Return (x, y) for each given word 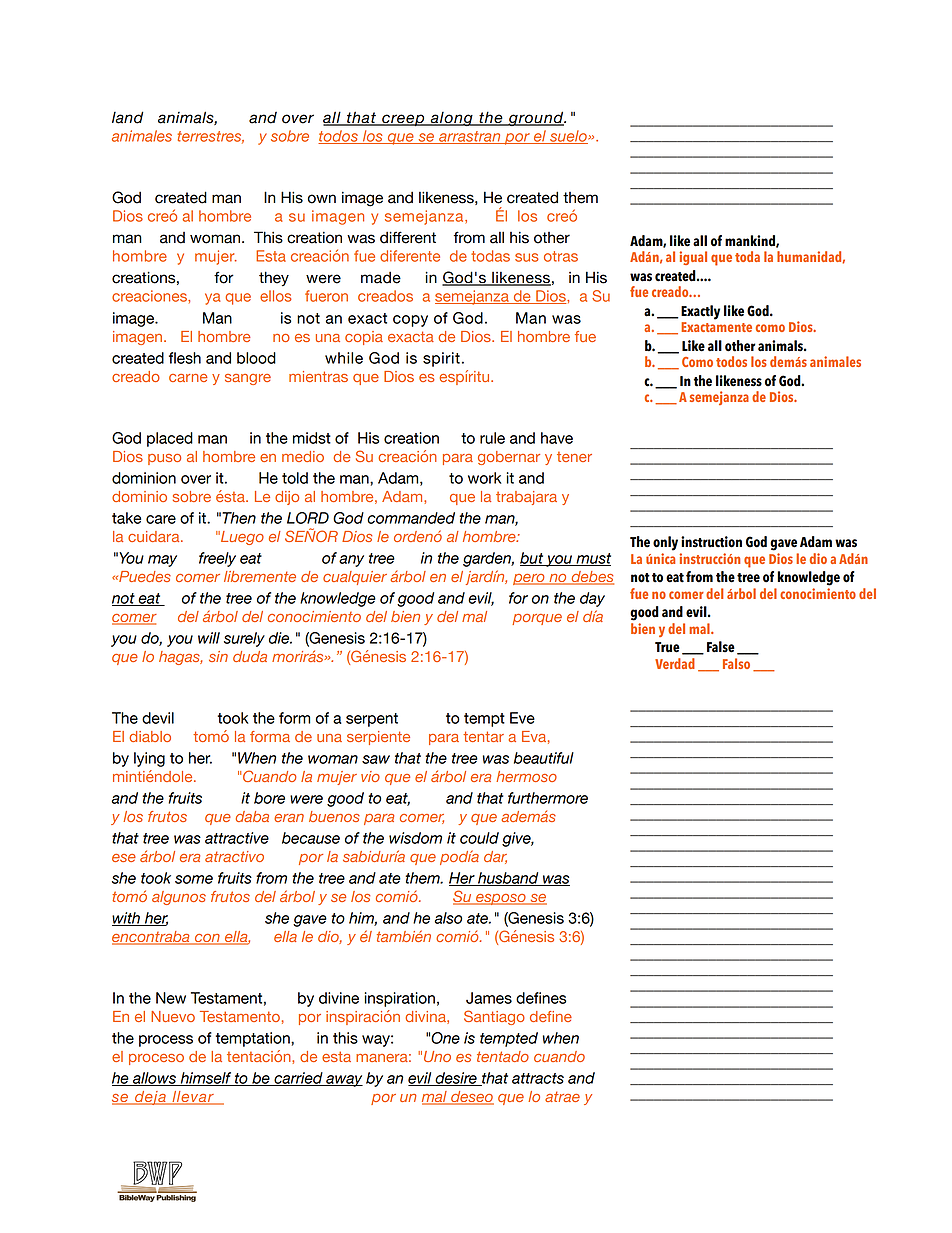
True (667, 647)
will (209, 638)
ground (536, 118)
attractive (237, 838)
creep (403, 120)
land (127, 117)
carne (188, 378)
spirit (441, 359)
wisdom (415, 838)
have (557, 438)
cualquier (355, 578)
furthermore (548, 798)
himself (206, 1079)
